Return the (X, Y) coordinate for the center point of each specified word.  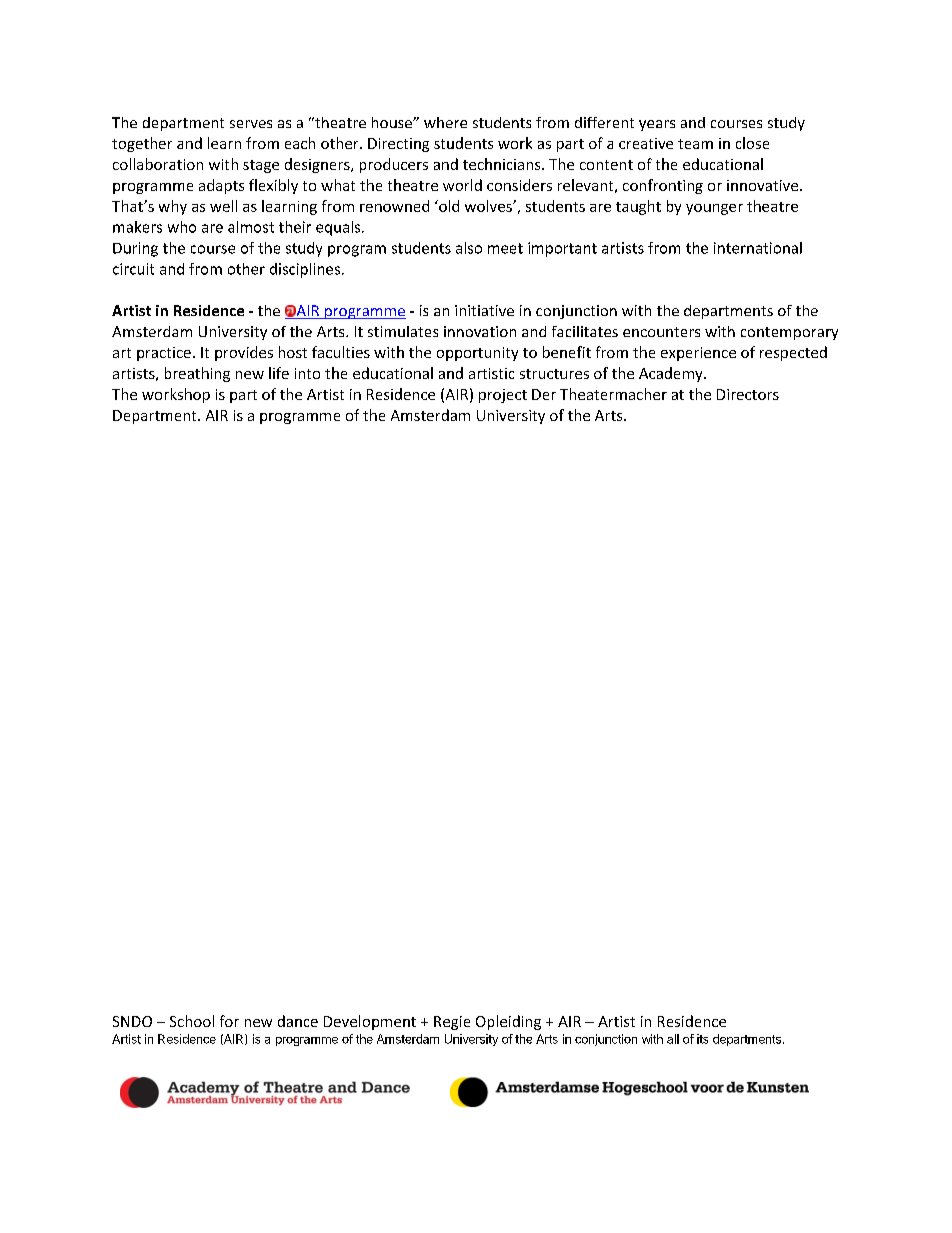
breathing (197, 374)
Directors (748, 394)
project (503, 396)
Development (370, 1022)
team (695, 144)
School (192, 1021)
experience (698, 354)
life (279, 373)
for (229, 1021)
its (702, 1039)
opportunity (477, 354)
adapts (221, 186)
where (445, 122)
